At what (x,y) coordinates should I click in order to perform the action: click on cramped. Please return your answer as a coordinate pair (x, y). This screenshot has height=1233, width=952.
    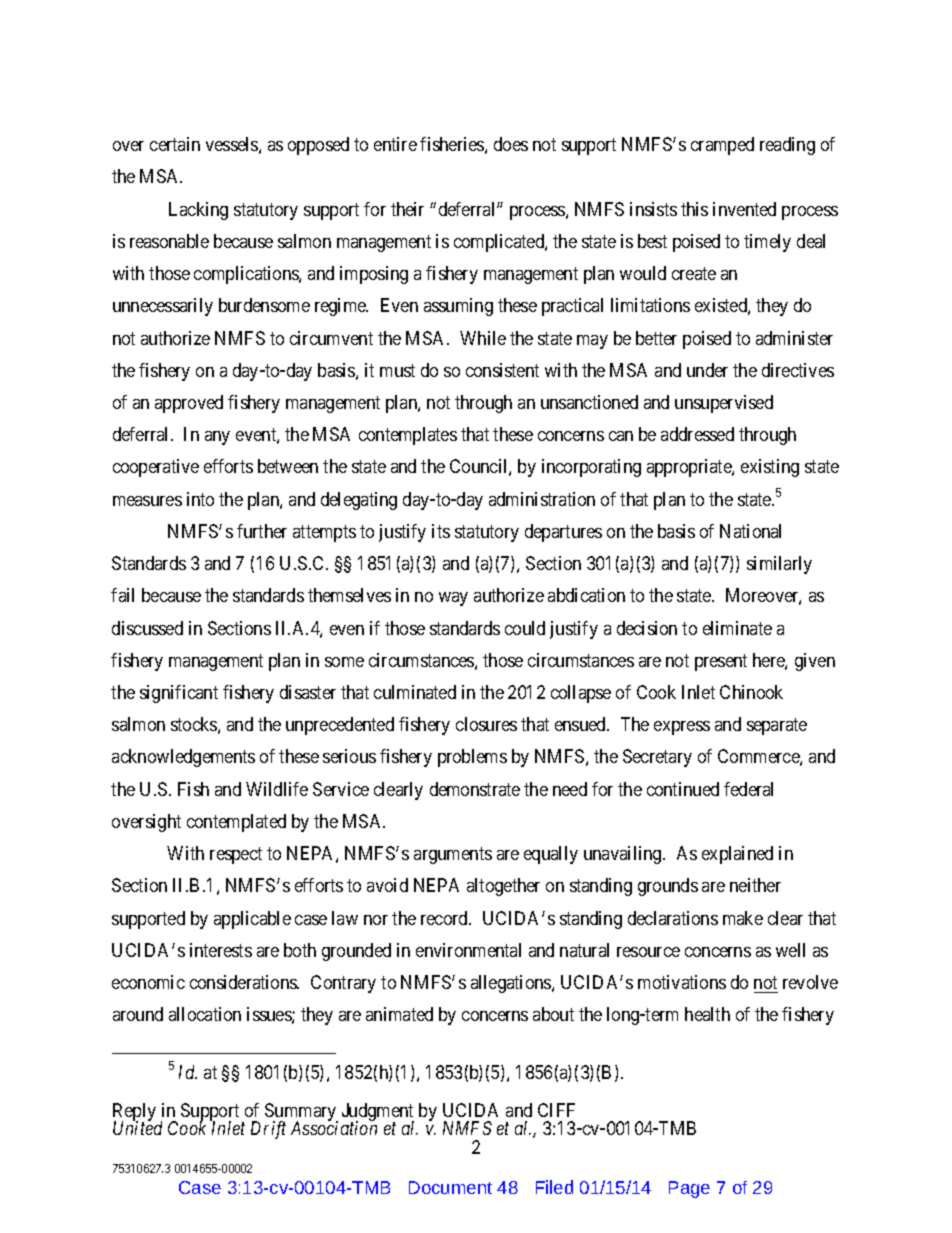
    Looking at the image, I should click on (722, 146).
